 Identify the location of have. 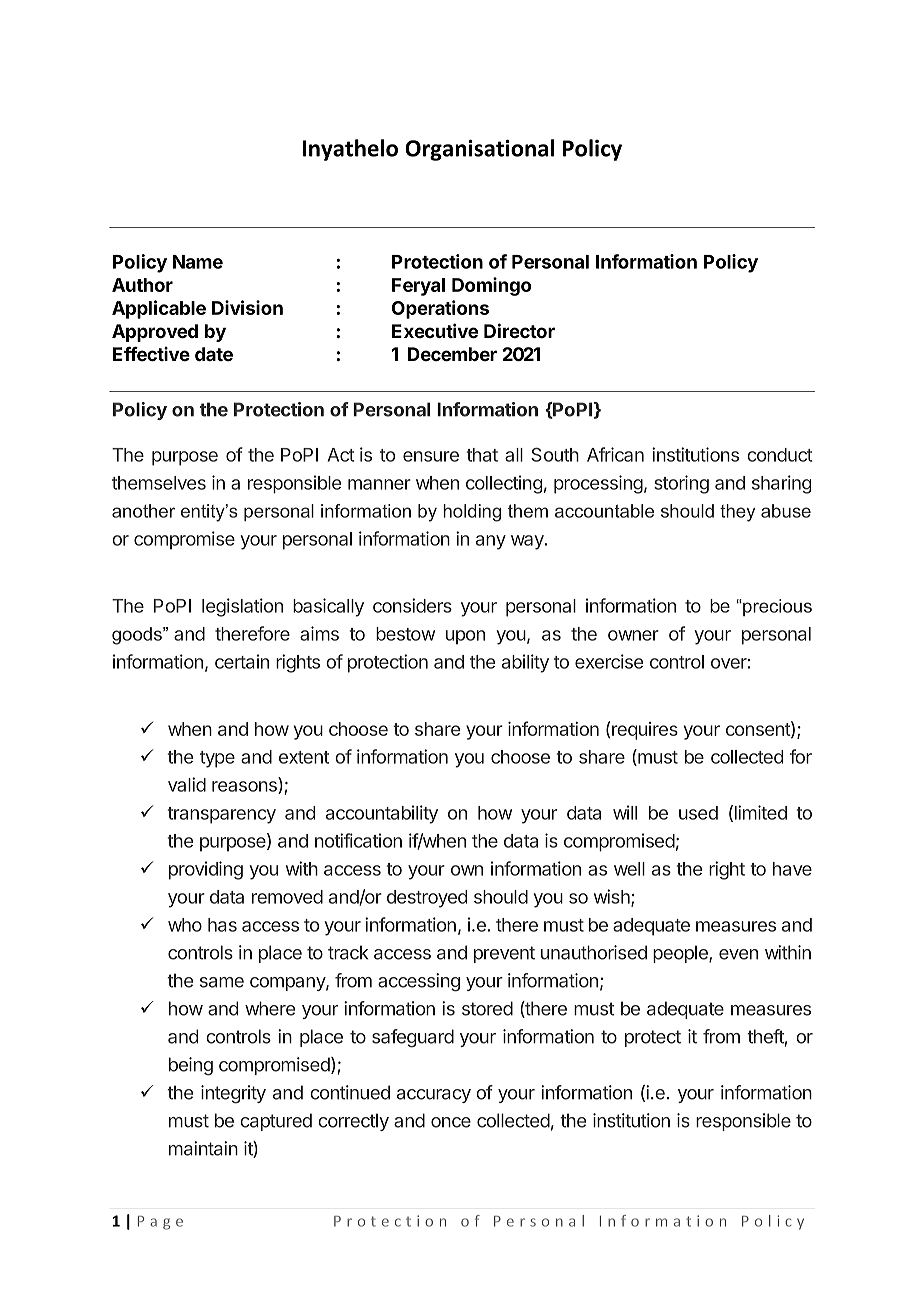
(792, 869).
